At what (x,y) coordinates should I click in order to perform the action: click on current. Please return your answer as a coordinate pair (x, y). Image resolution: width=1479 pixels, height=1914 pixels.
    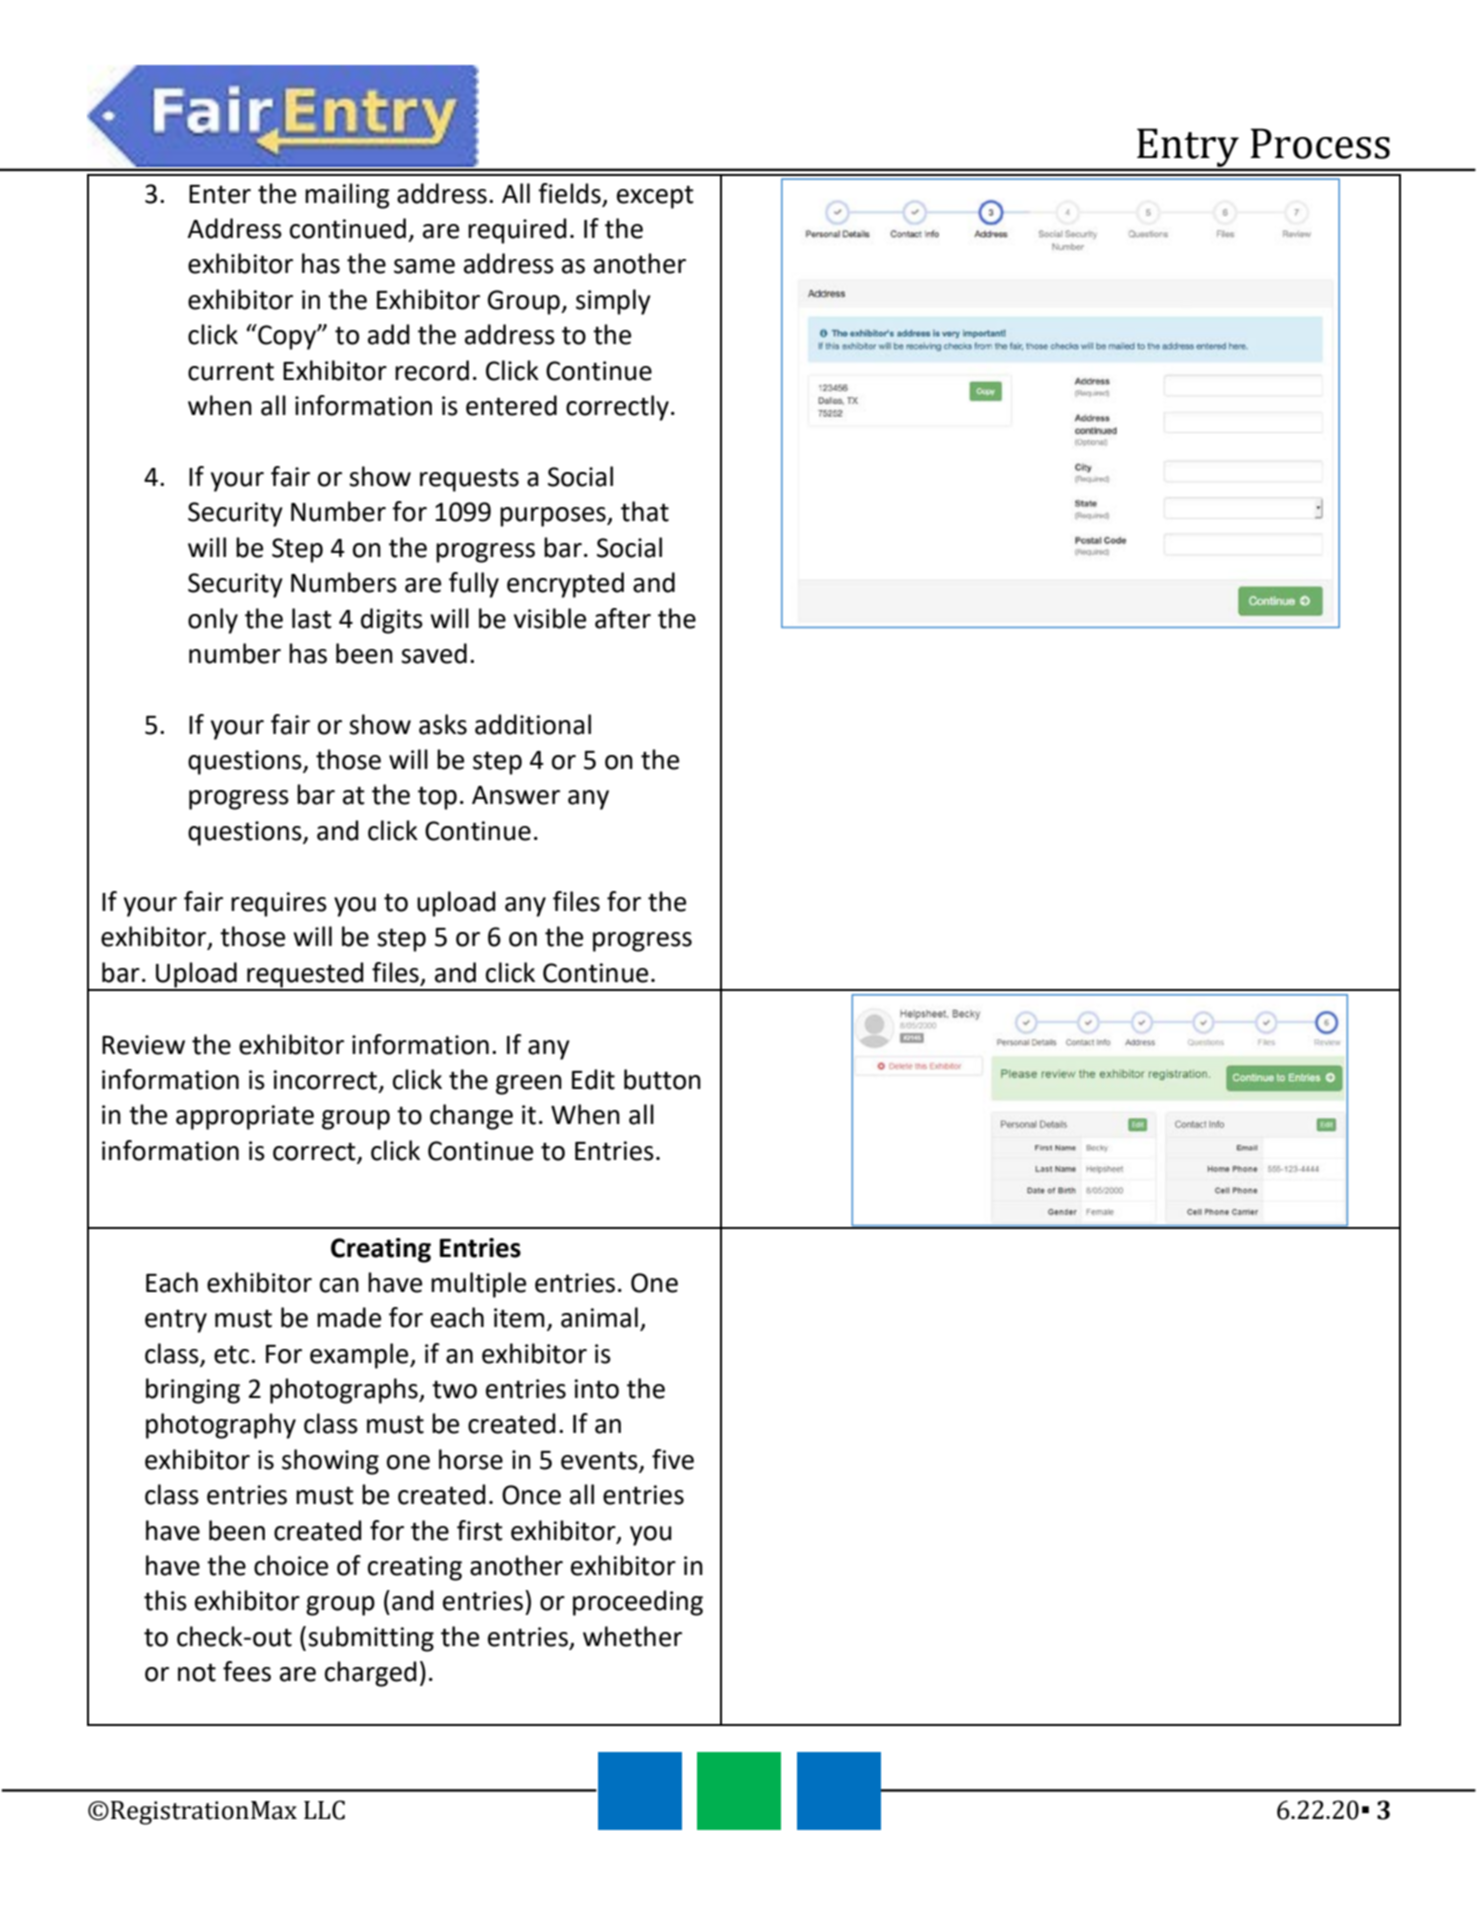
    Looking at the image, I should click on (231, 371).
